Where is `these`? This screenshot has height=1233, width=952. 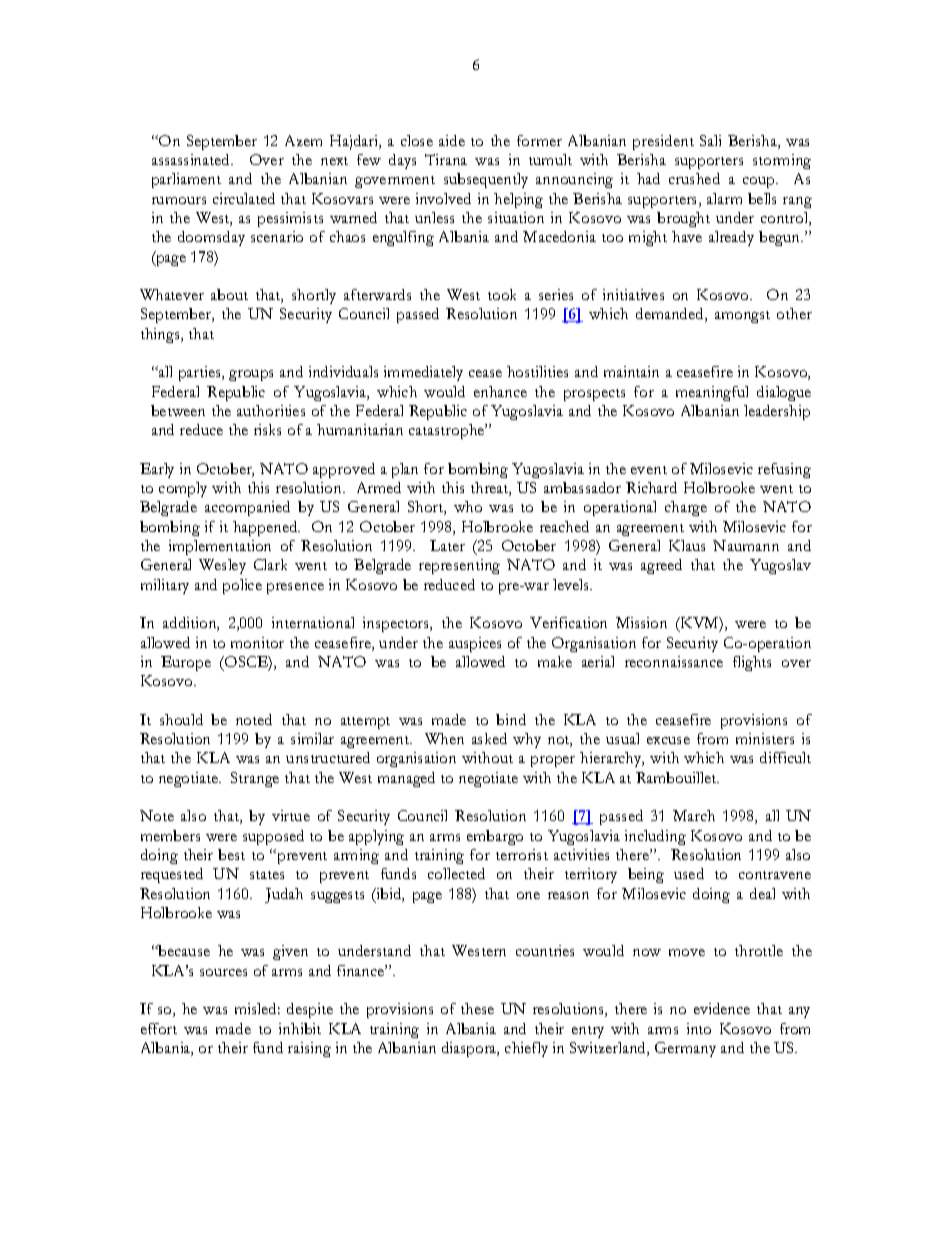
these is located at coordinates (477, 1008).
